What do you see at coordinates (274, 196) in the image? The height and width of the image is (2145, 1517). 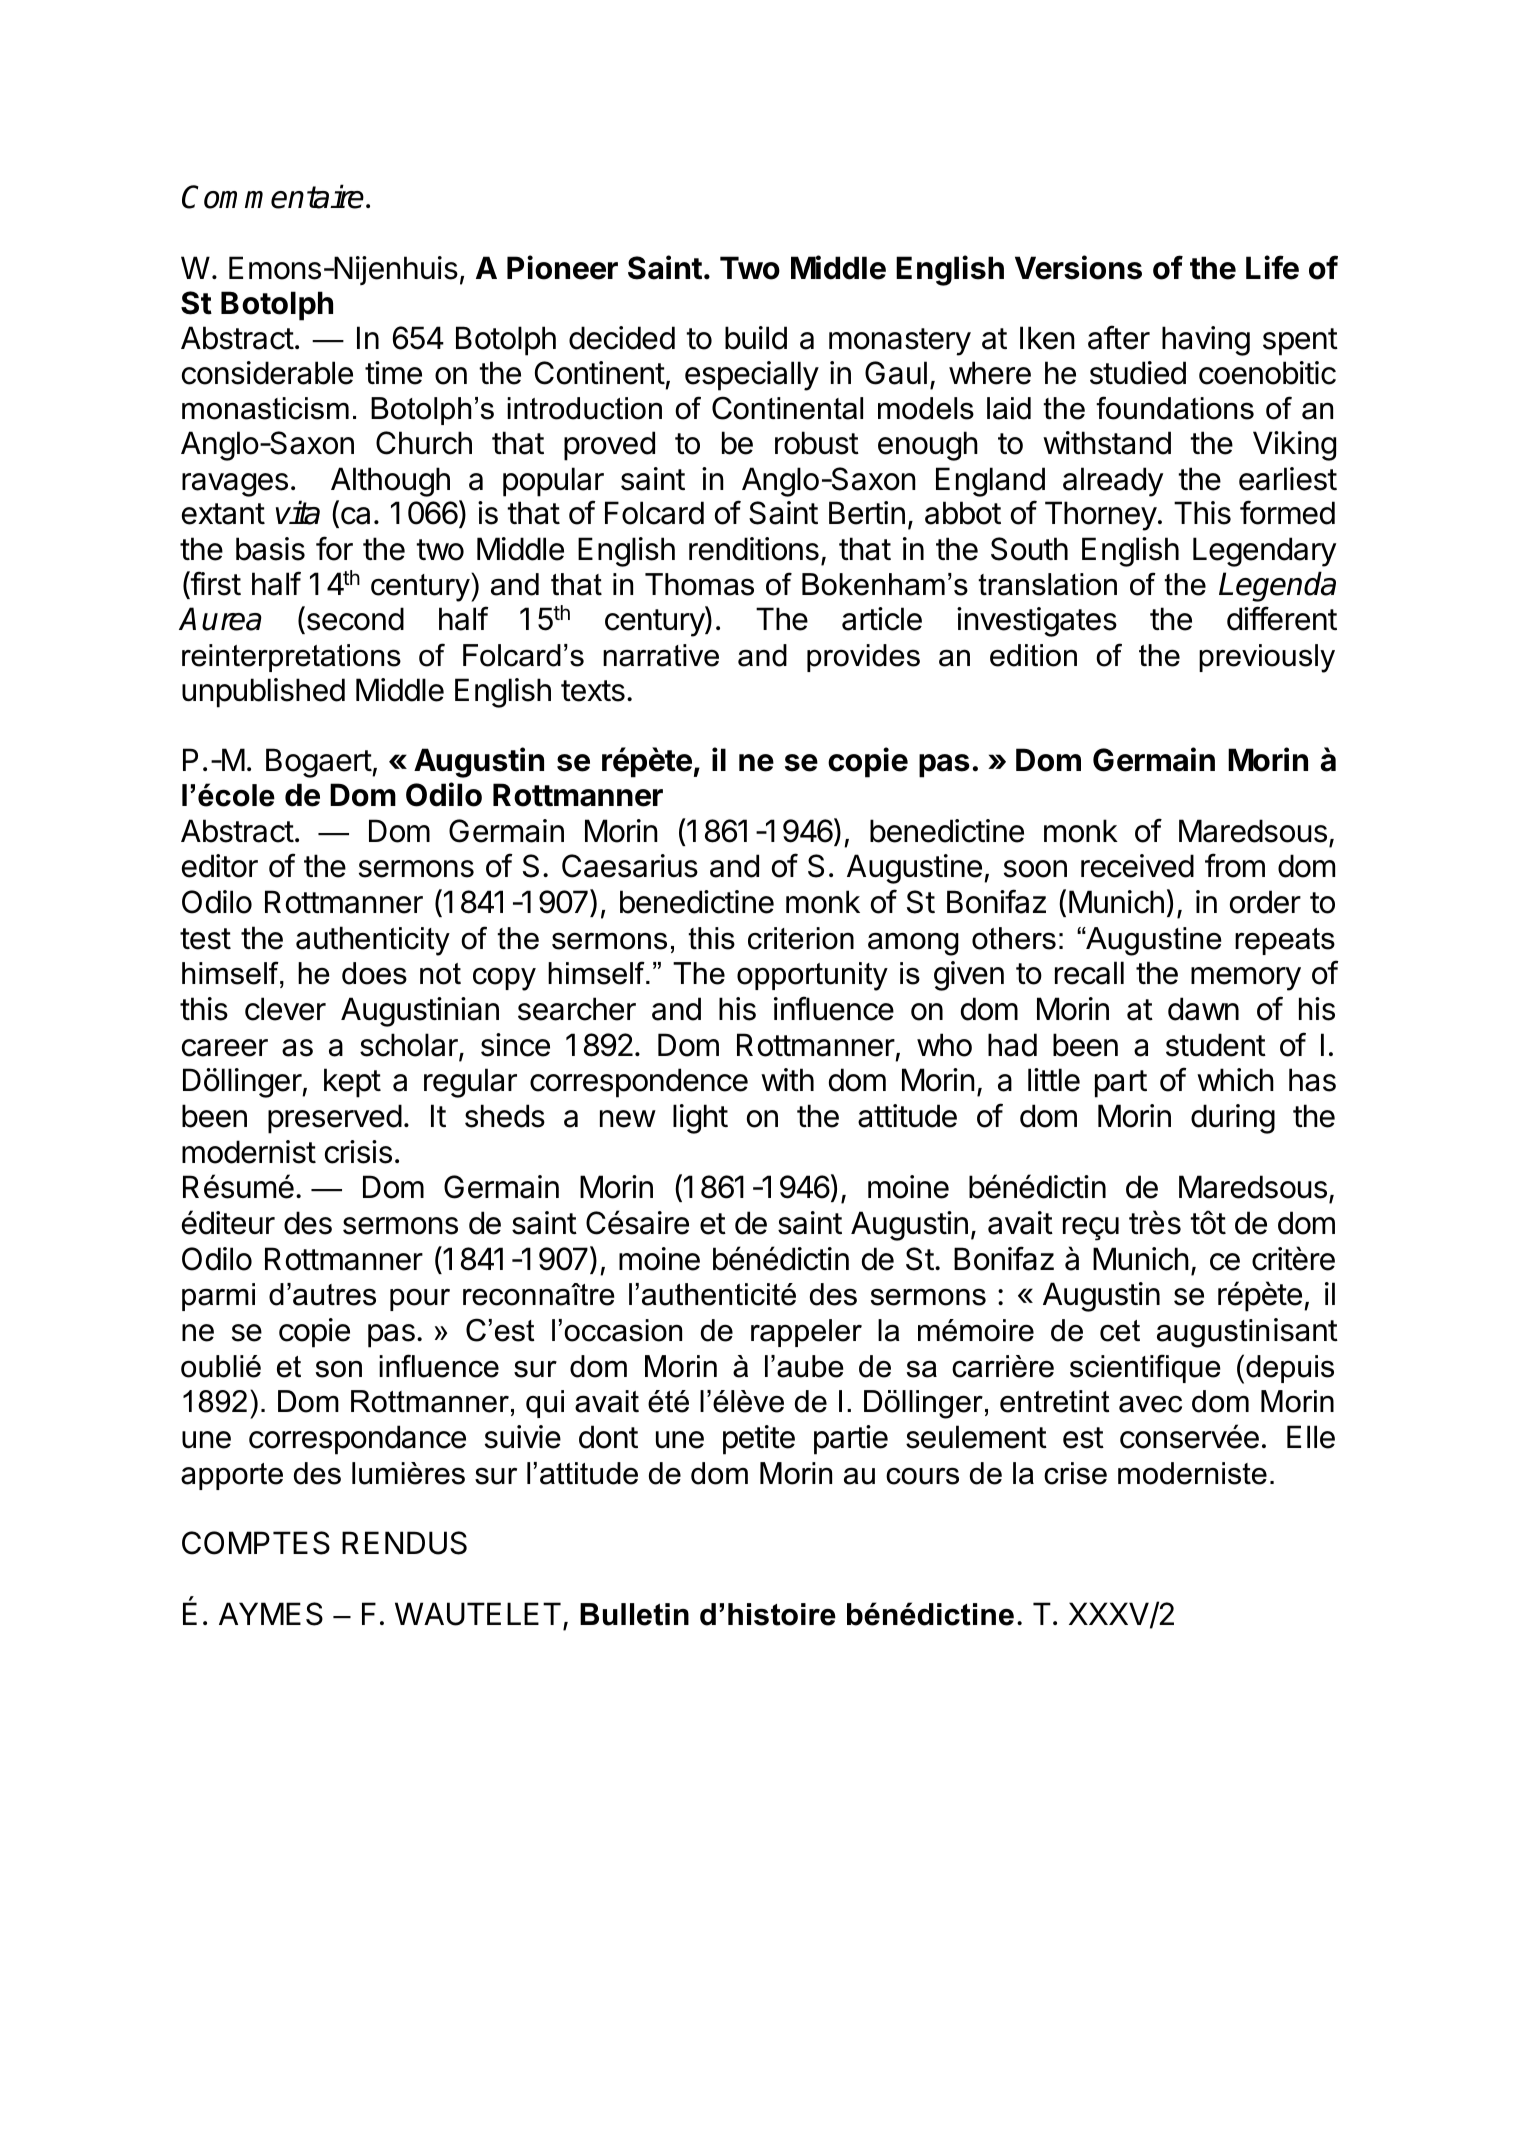 I see `Commentaire` at bounding box center [274, 196].
